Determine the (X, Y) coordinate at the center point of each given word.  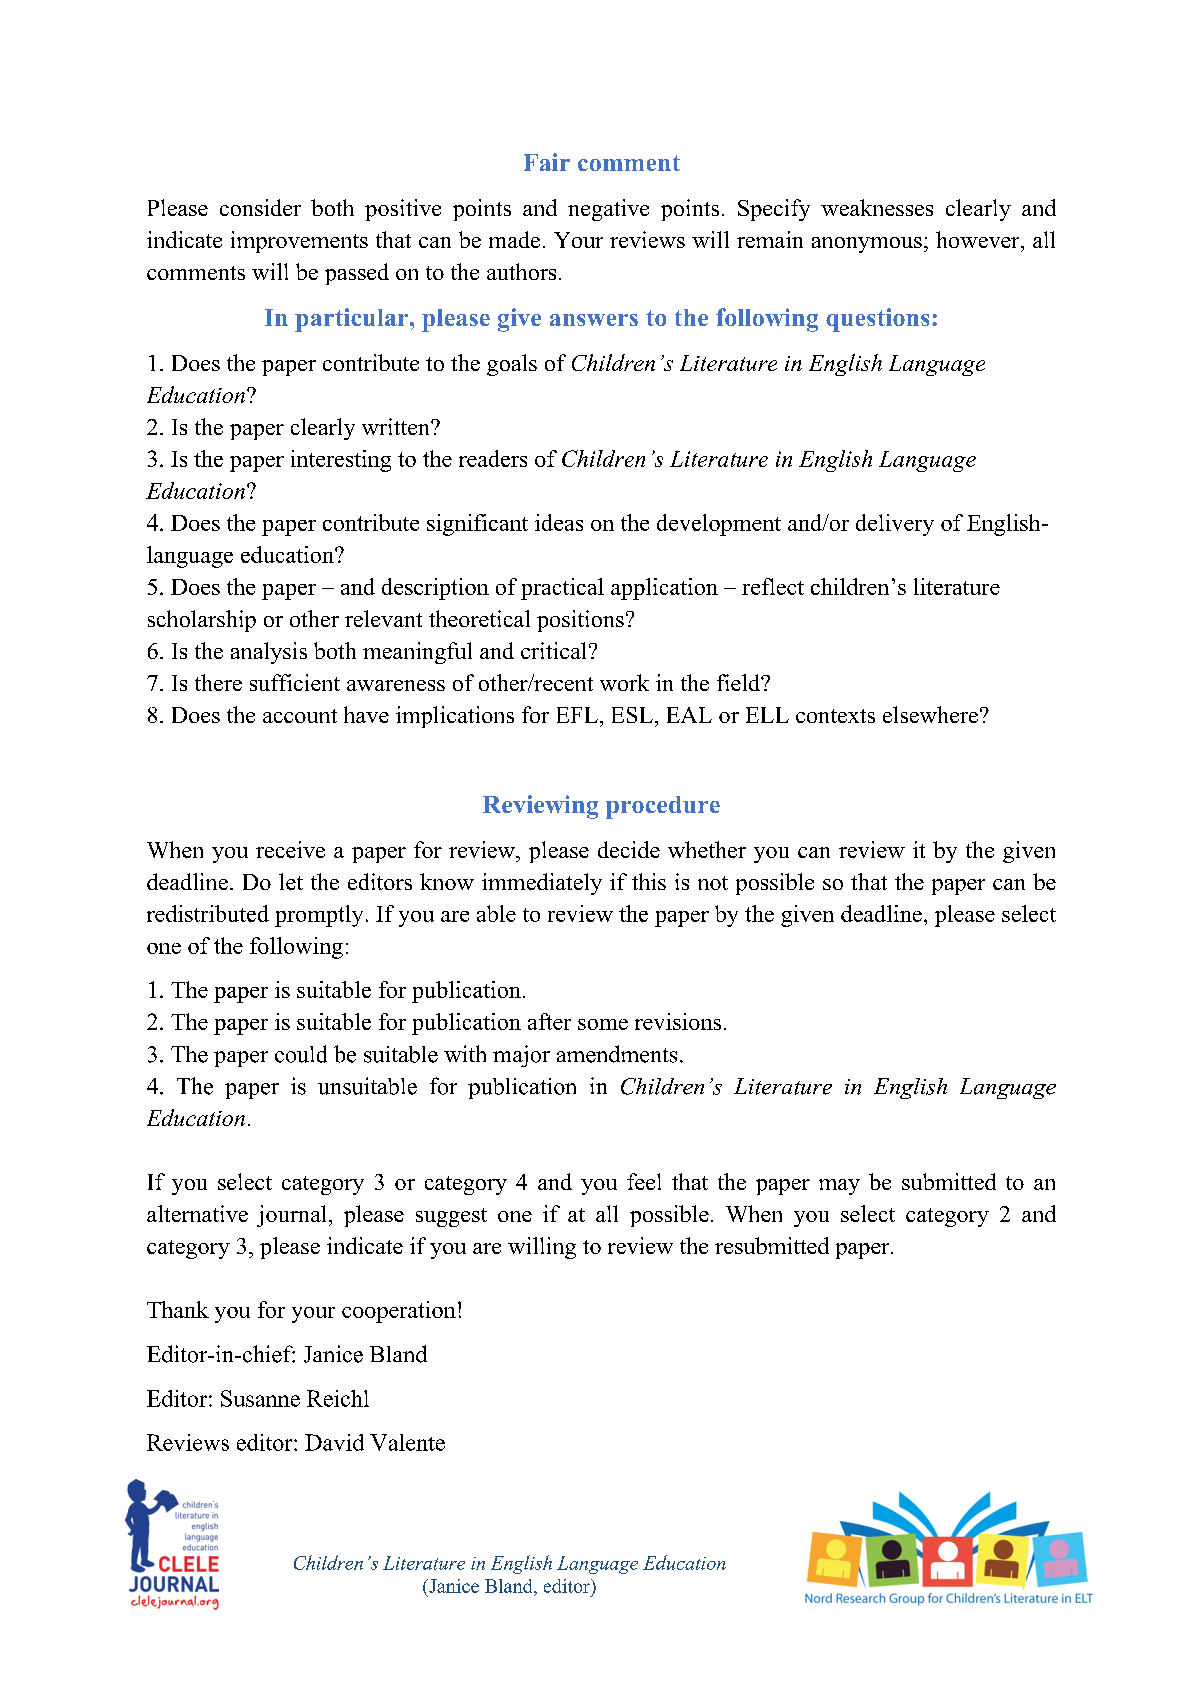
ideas (559, 522)
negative (608, 210)
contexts (835, 716)
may (839, 1187)
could (301, 1054)
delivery (895, 525)
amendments (617, 1054)
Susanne (260, 1398)
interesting (341, 461)
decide (629, 849)
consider (260, 207)
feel (644, 1181)
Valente (407, 1442)
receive (290, 849)
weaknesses (877, 207)
